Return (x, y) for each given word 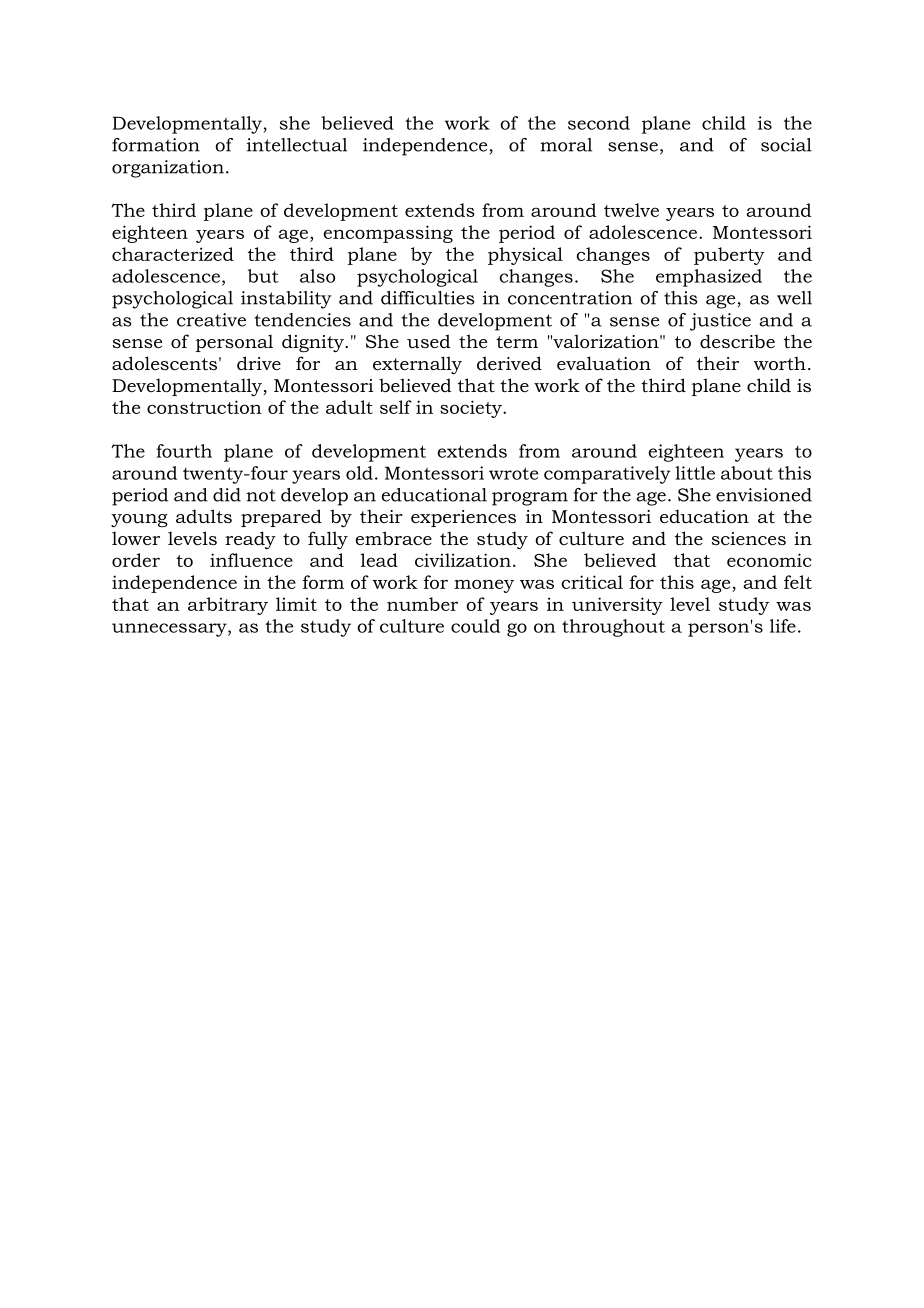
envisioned (764, 495)
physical (525, 256)
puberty (729, 256)
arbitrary (228, 606)
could (475, 626)
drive (259, 363)
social (786, 145)
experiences (463, 518)
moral (566, 145)
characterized (173, 254)
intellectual (297, 145)
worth (779, 363)
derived (509, 363)
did (227, 495)
